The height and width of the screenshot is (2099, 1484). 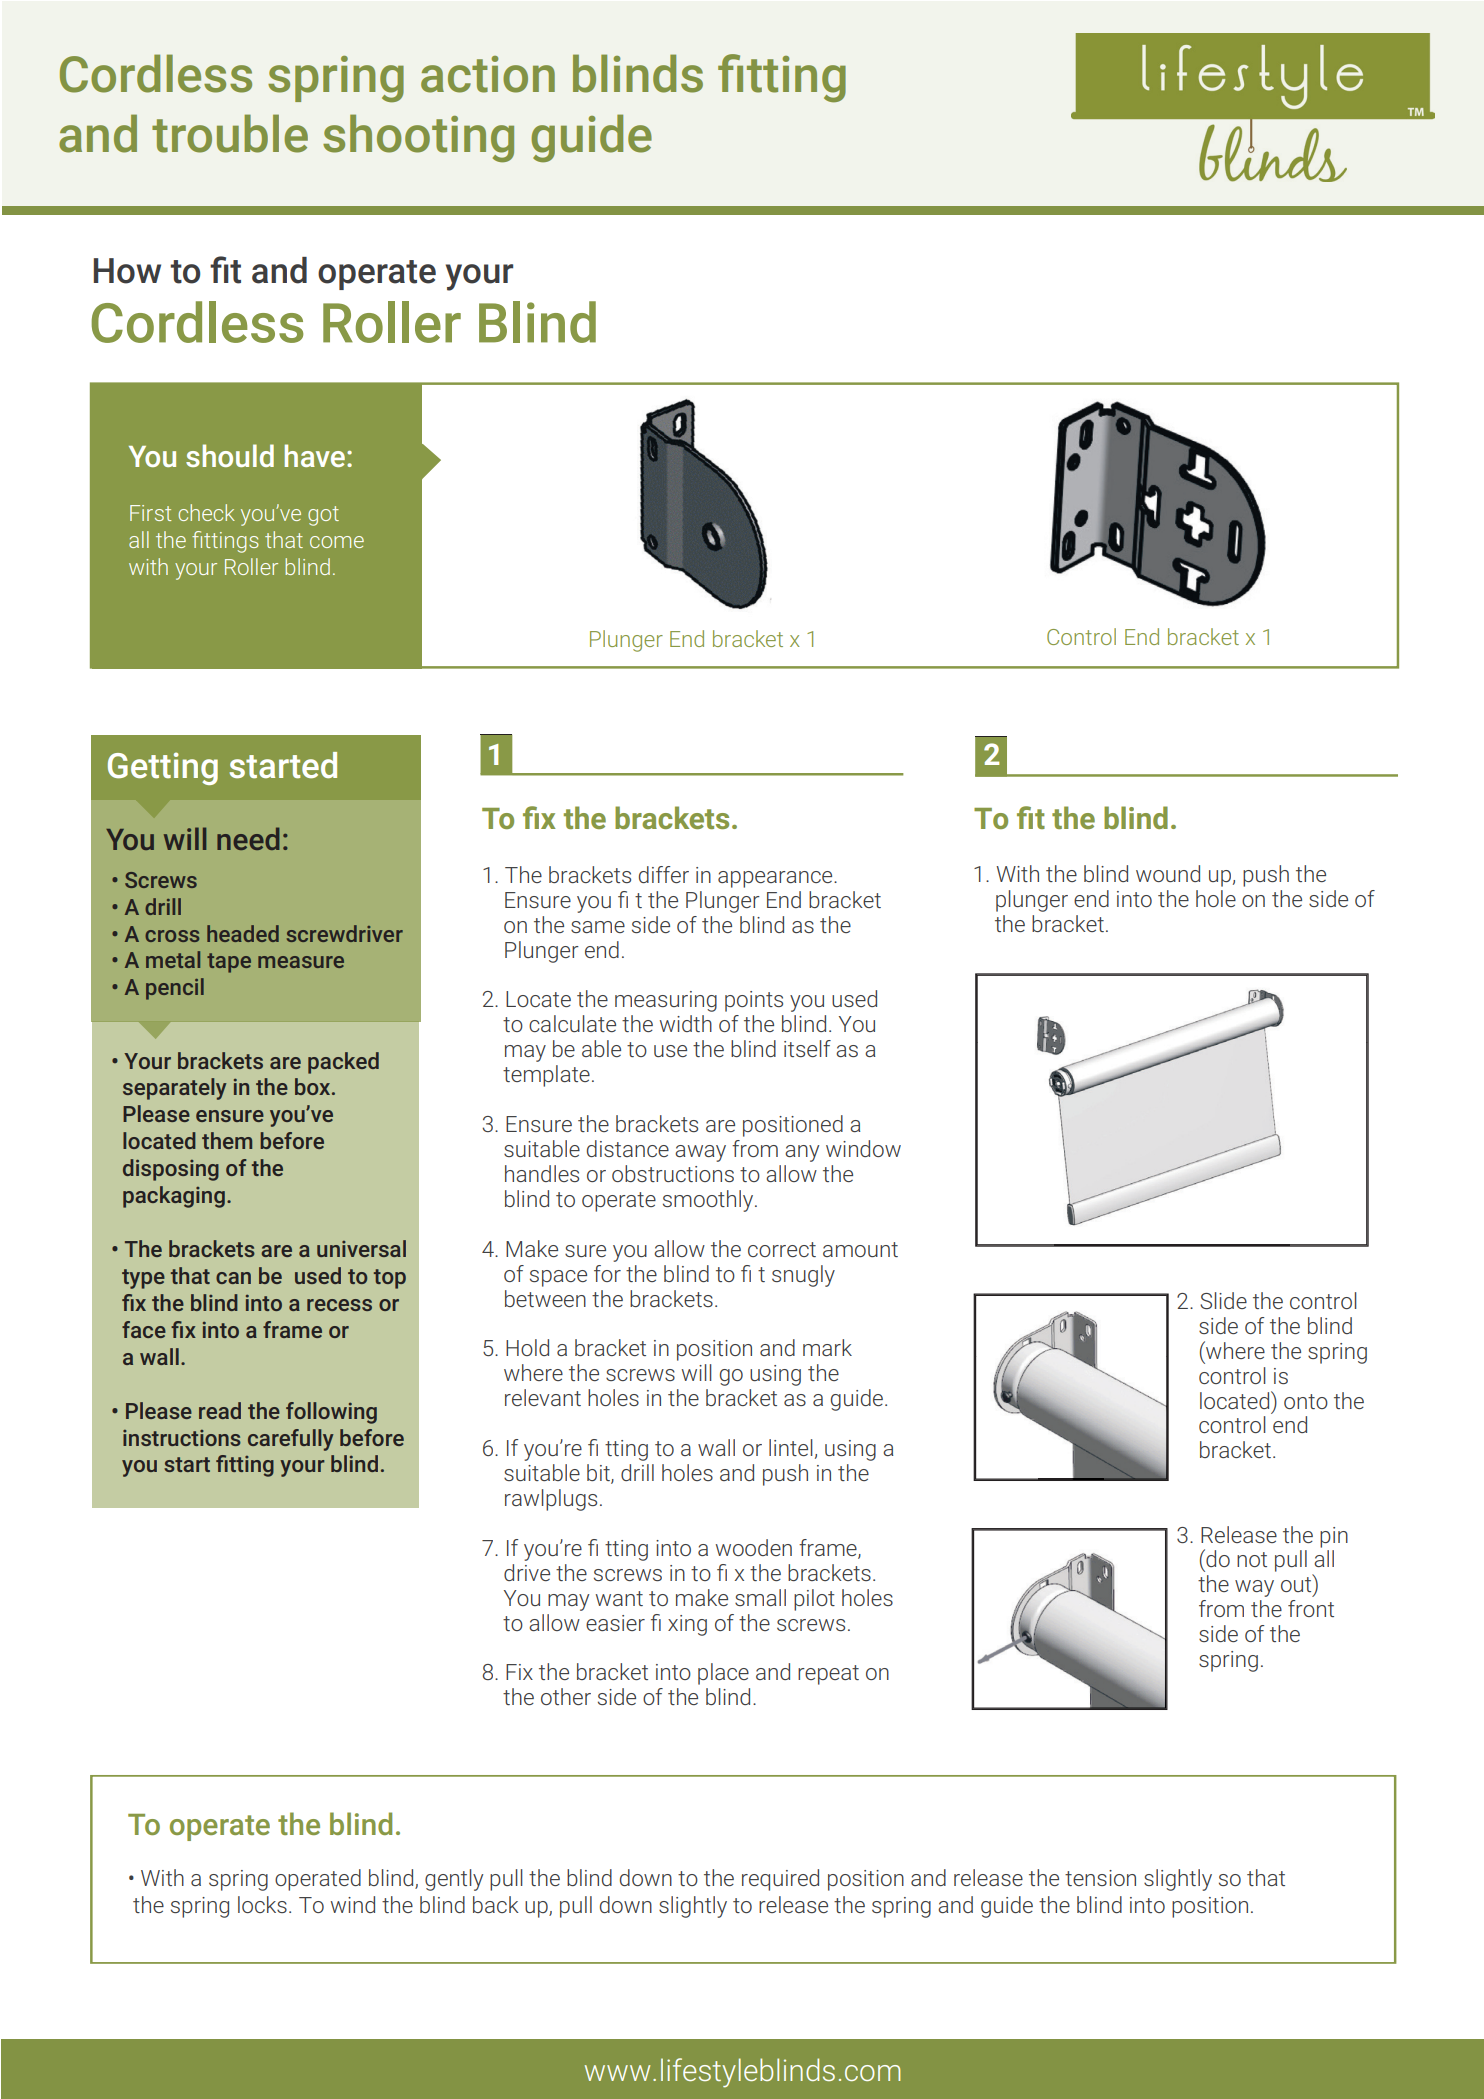 I want to click on need, so click(x=248, y=838).
